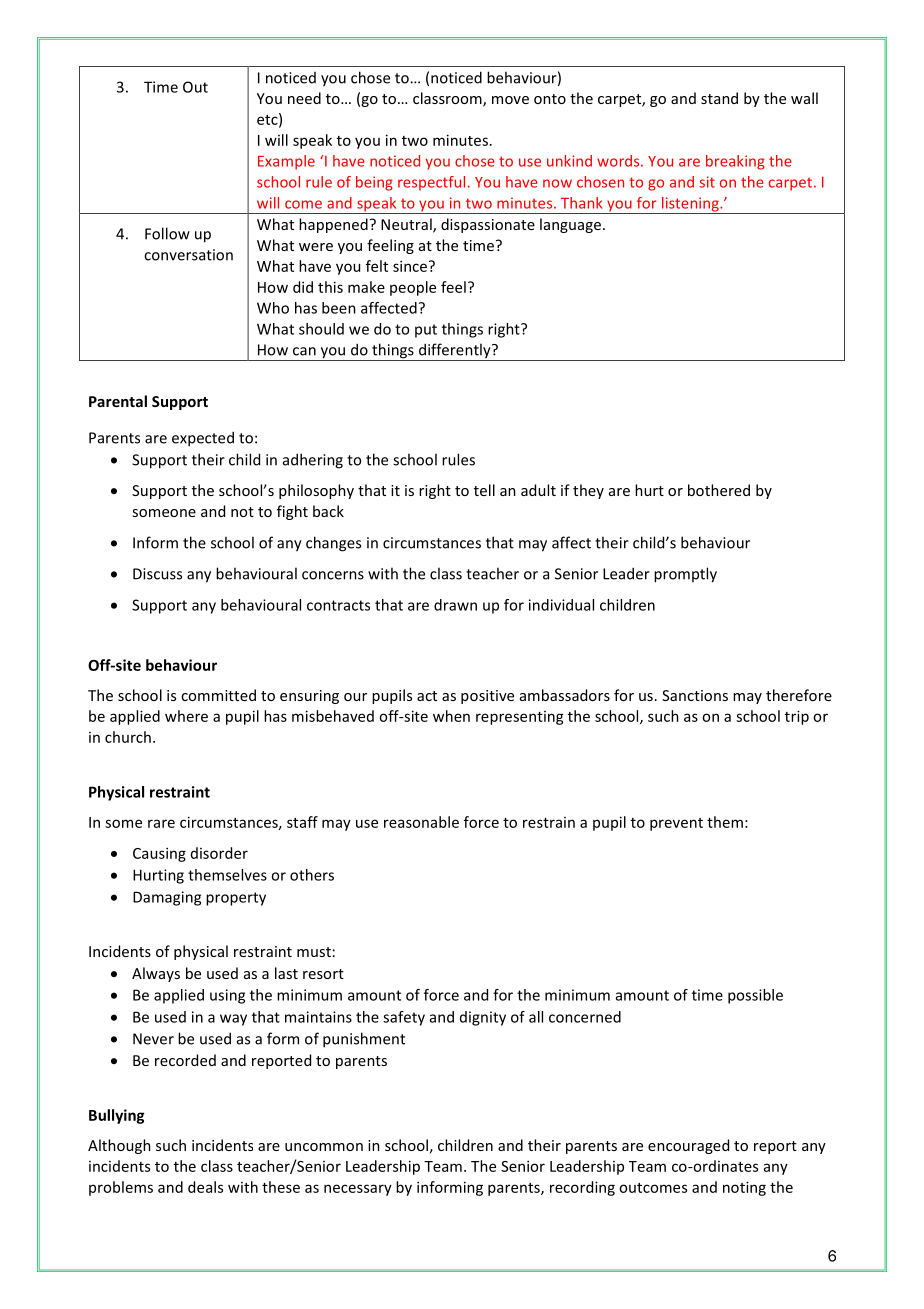  What do you see at coordinates (286, 162) in the screenshot?
I see `Example` at bounding box center [286, 162].
